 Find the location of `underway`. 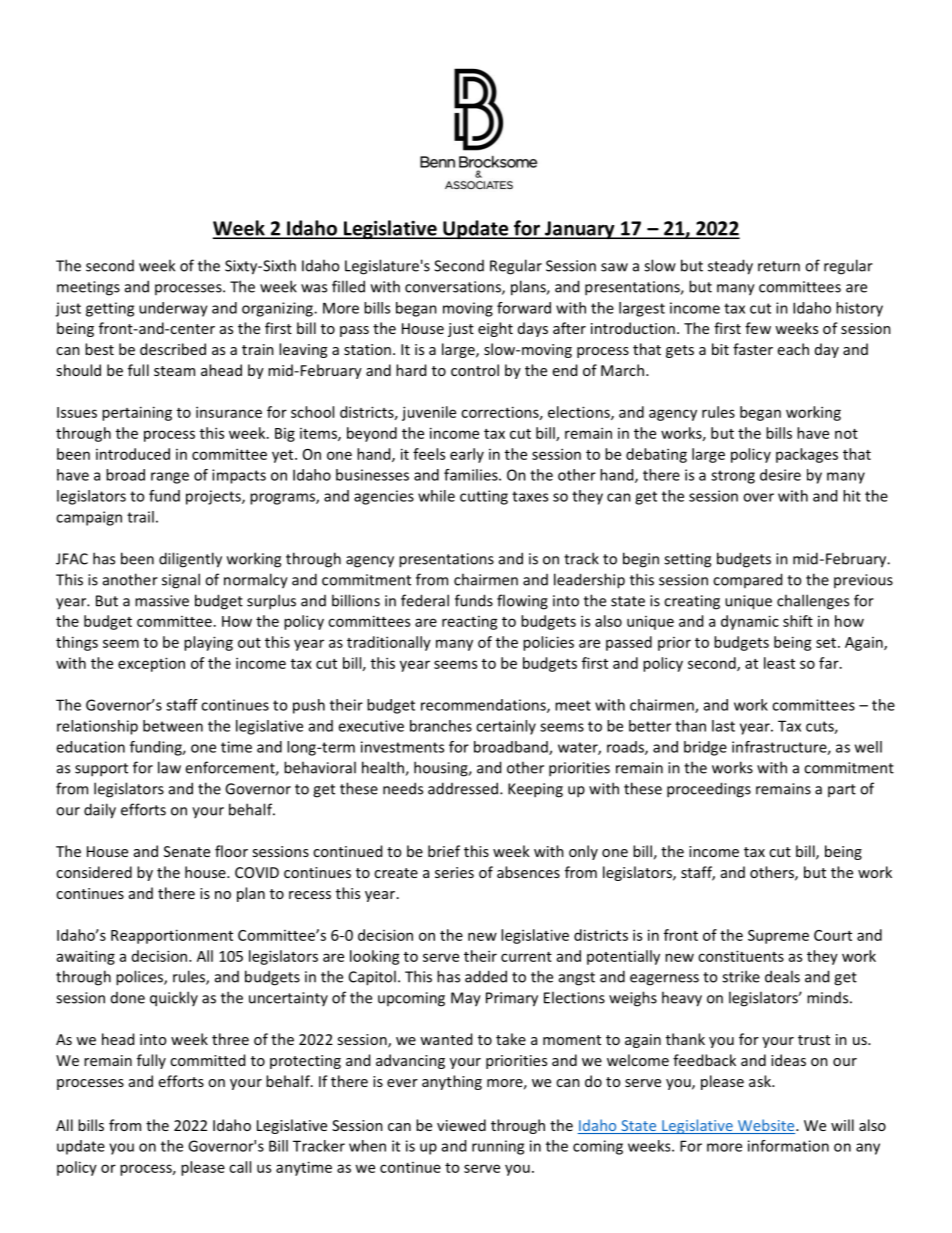

underway is located at coordinates (173, 309).
